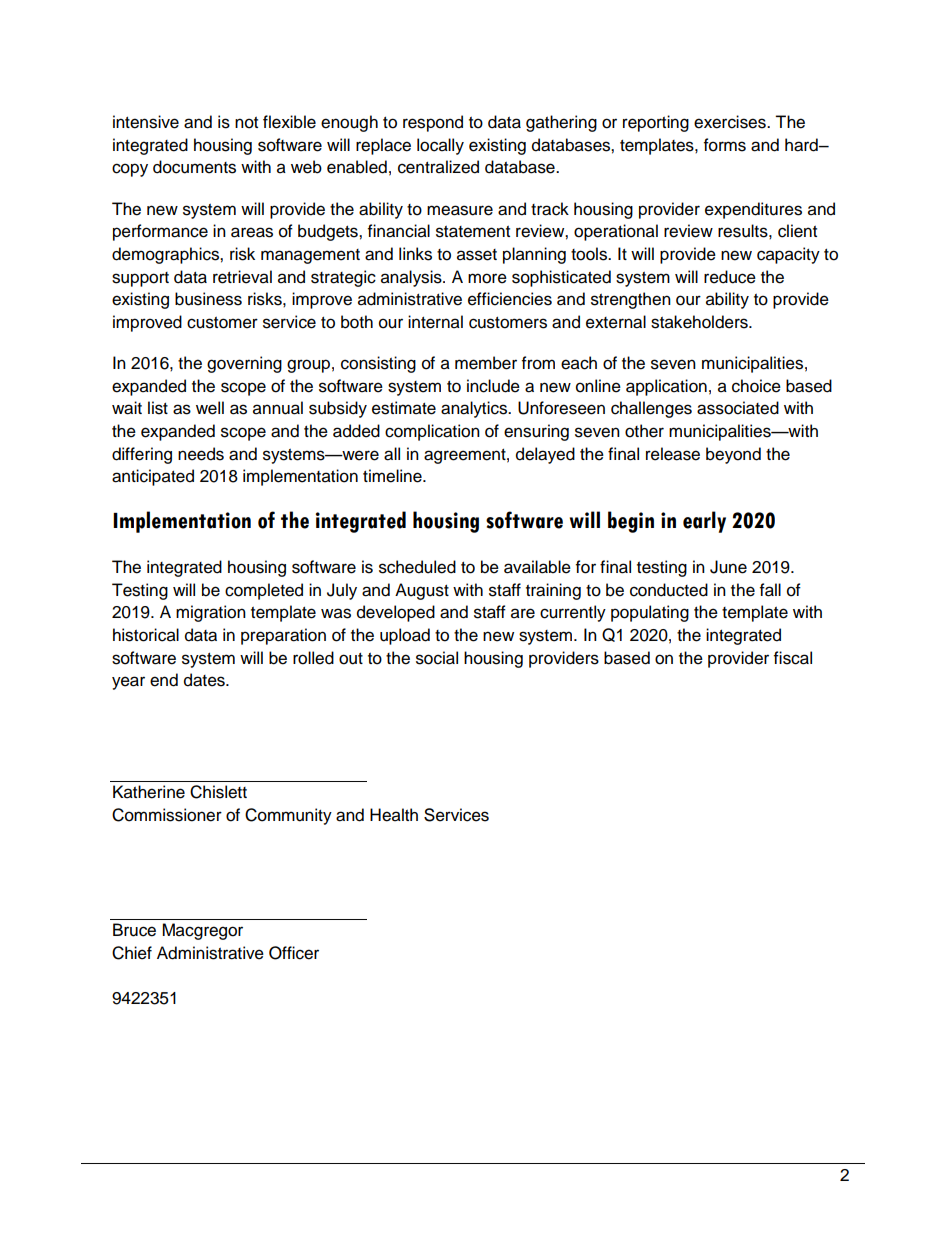 This screenshot has height=1233, width=952. Describe the element at coordinates (205, 680) in the screenshot. I see `dates` at that location.
